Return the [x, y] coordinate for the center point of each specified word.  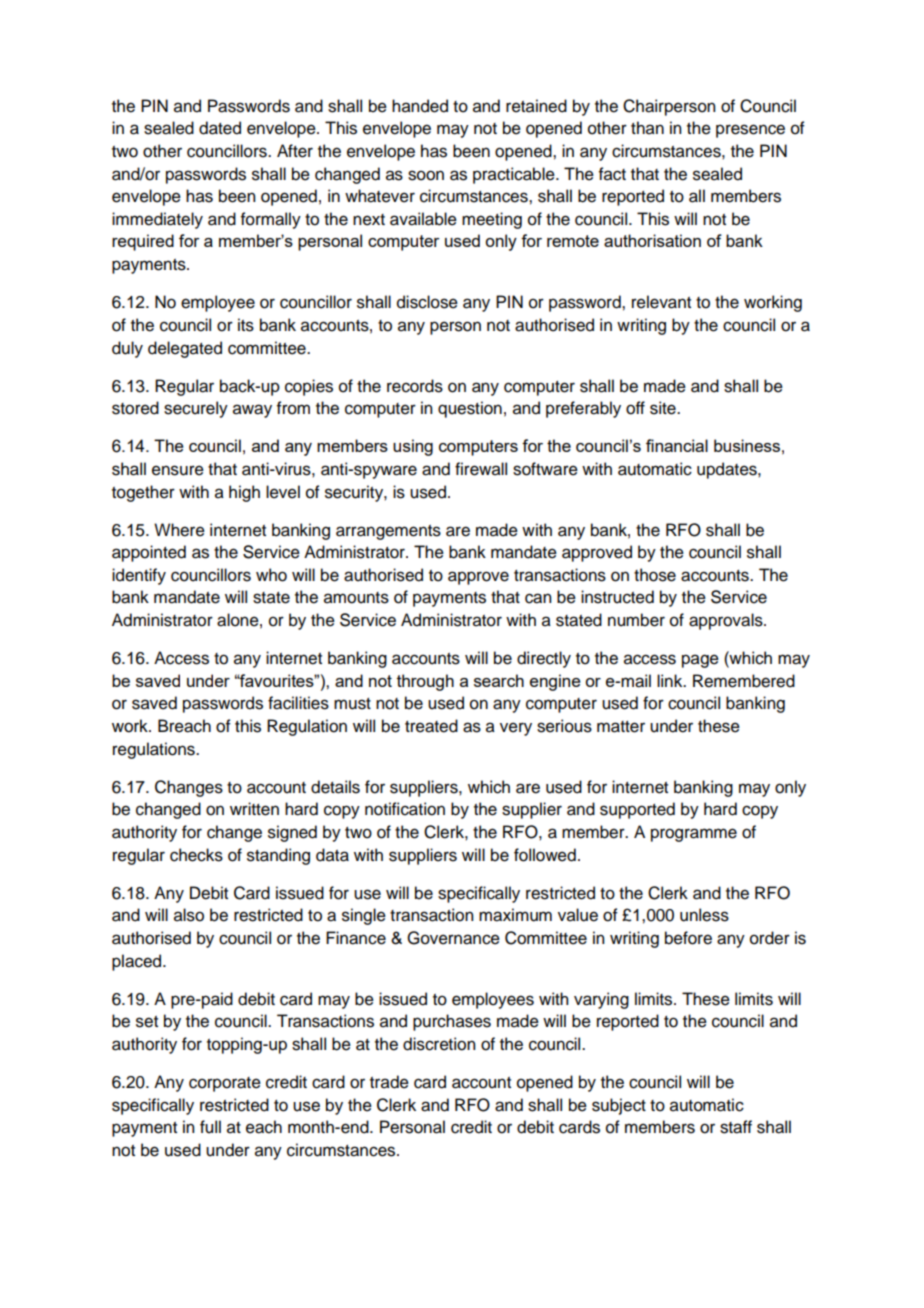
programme [694, 835]
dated [220, 128]
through [425, 682]
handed [420, 106]
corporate [225, 1084]
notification [405, 809]
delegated [185, 349]
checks [196, 855]
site [664, 408]
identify [139, 576]
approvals [727, 621]
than [647, 128]
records [415, 386]
